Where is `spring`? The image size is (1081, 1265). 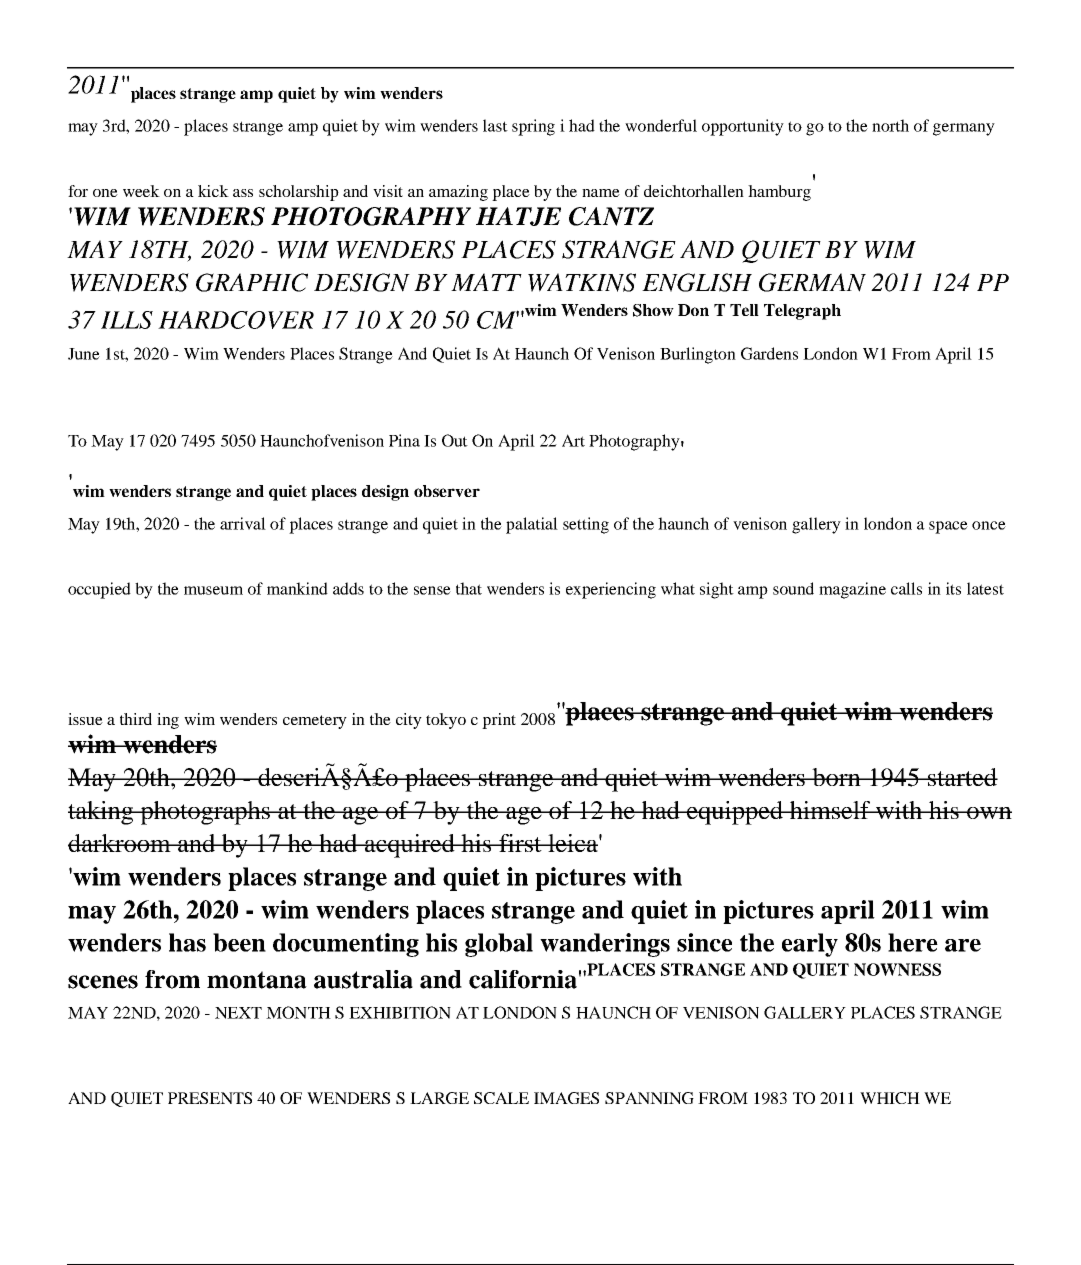
spring is located at coordinates (533, 127).
